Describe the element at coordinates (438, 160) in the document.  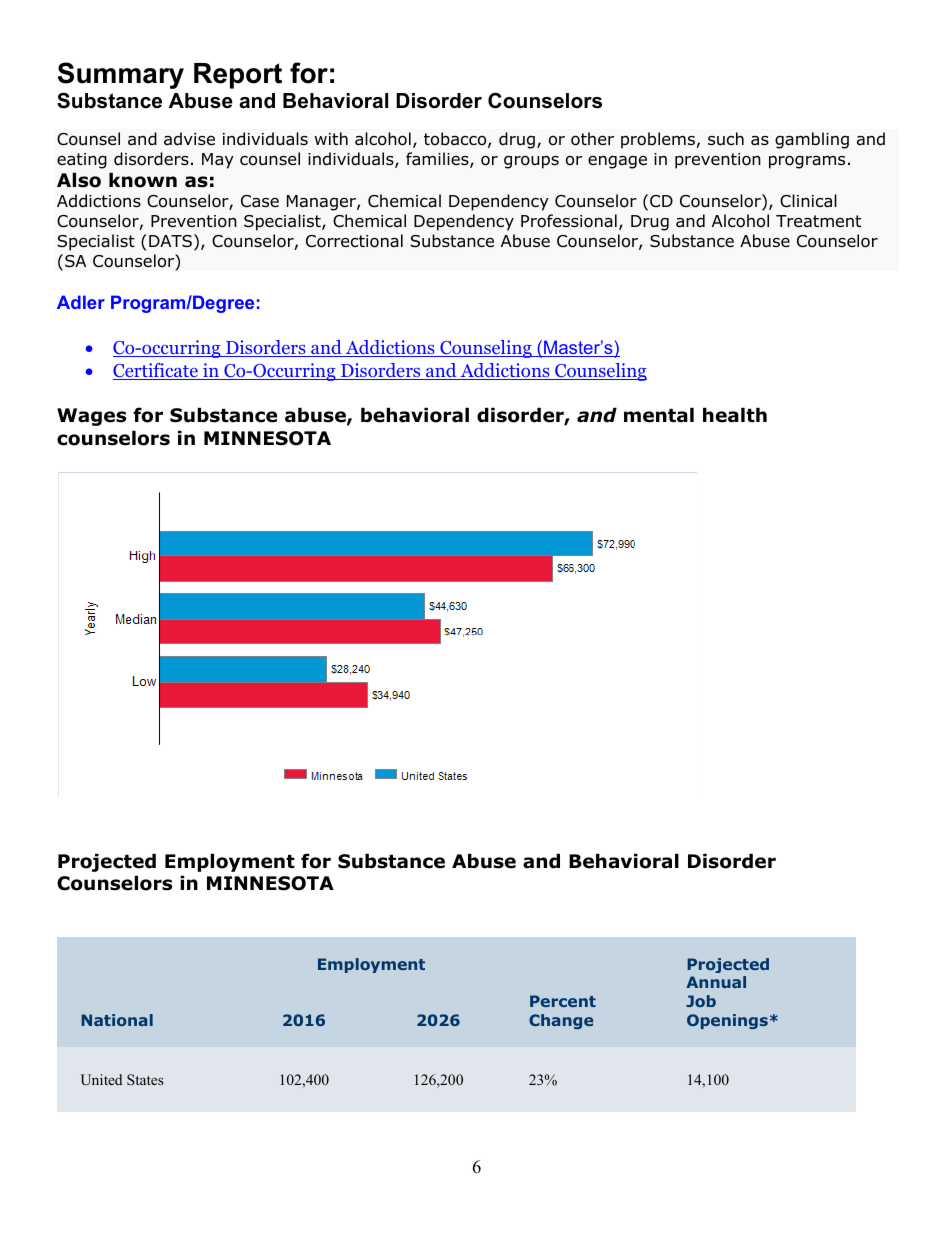
I see `families` at that location.
